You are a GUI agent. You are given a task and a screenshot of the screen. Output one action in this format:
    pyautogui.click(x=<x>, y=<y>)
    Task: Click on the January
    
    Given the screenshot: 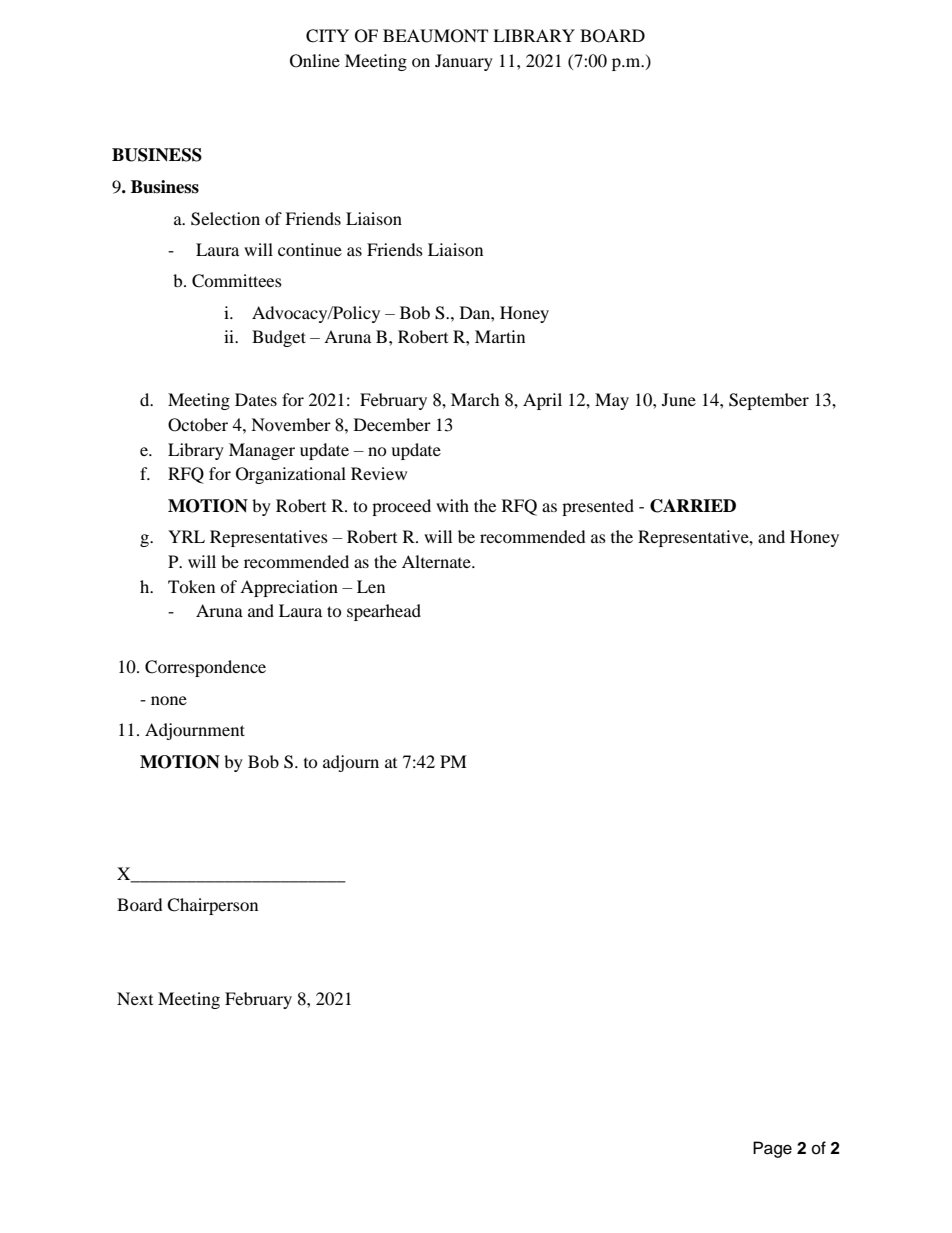 What is the action you would take?
    pyautogui.click(x=464, y=62)
